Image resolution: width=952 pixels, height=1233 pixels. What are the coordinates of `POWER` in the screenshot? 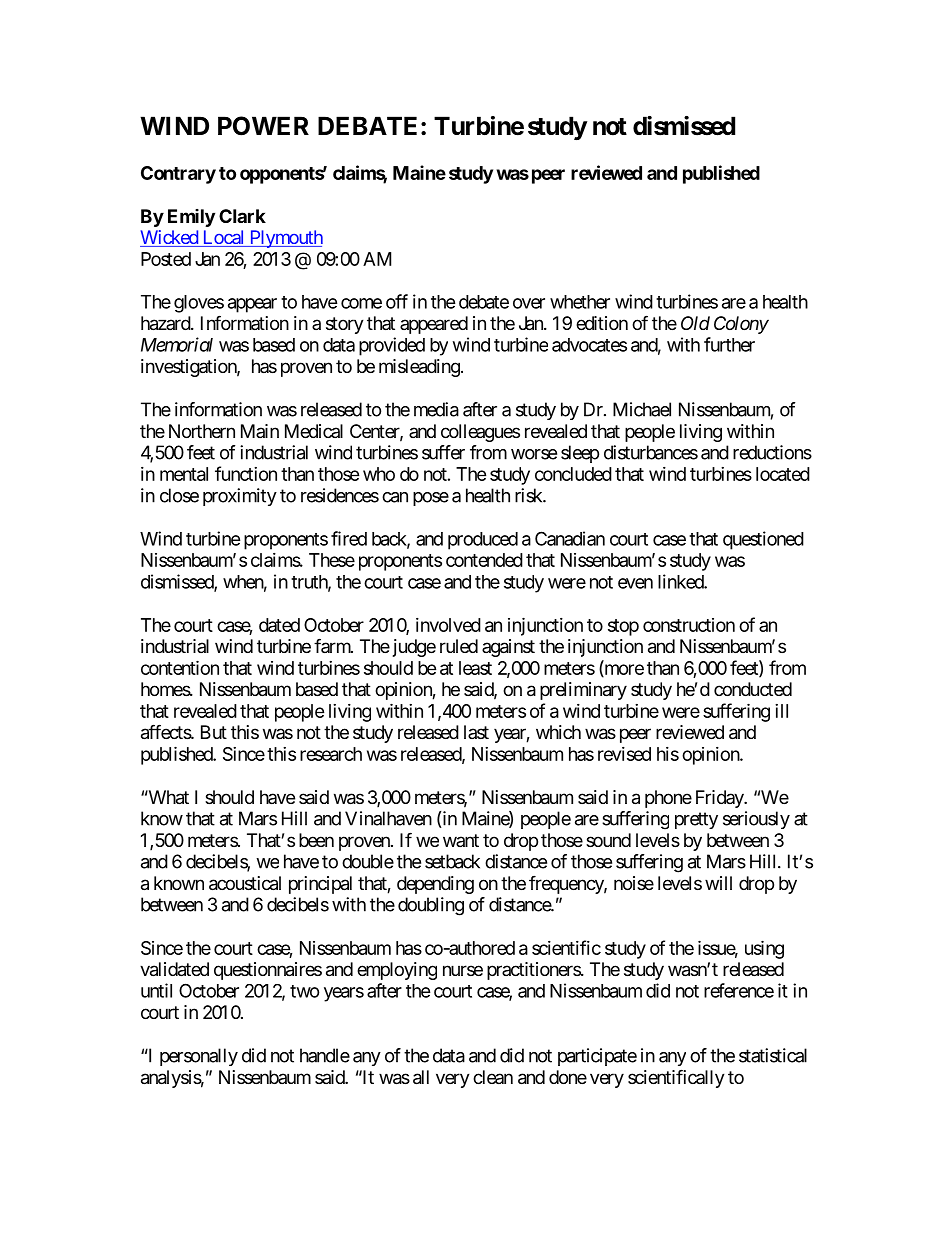 It's located at (263, 126).
